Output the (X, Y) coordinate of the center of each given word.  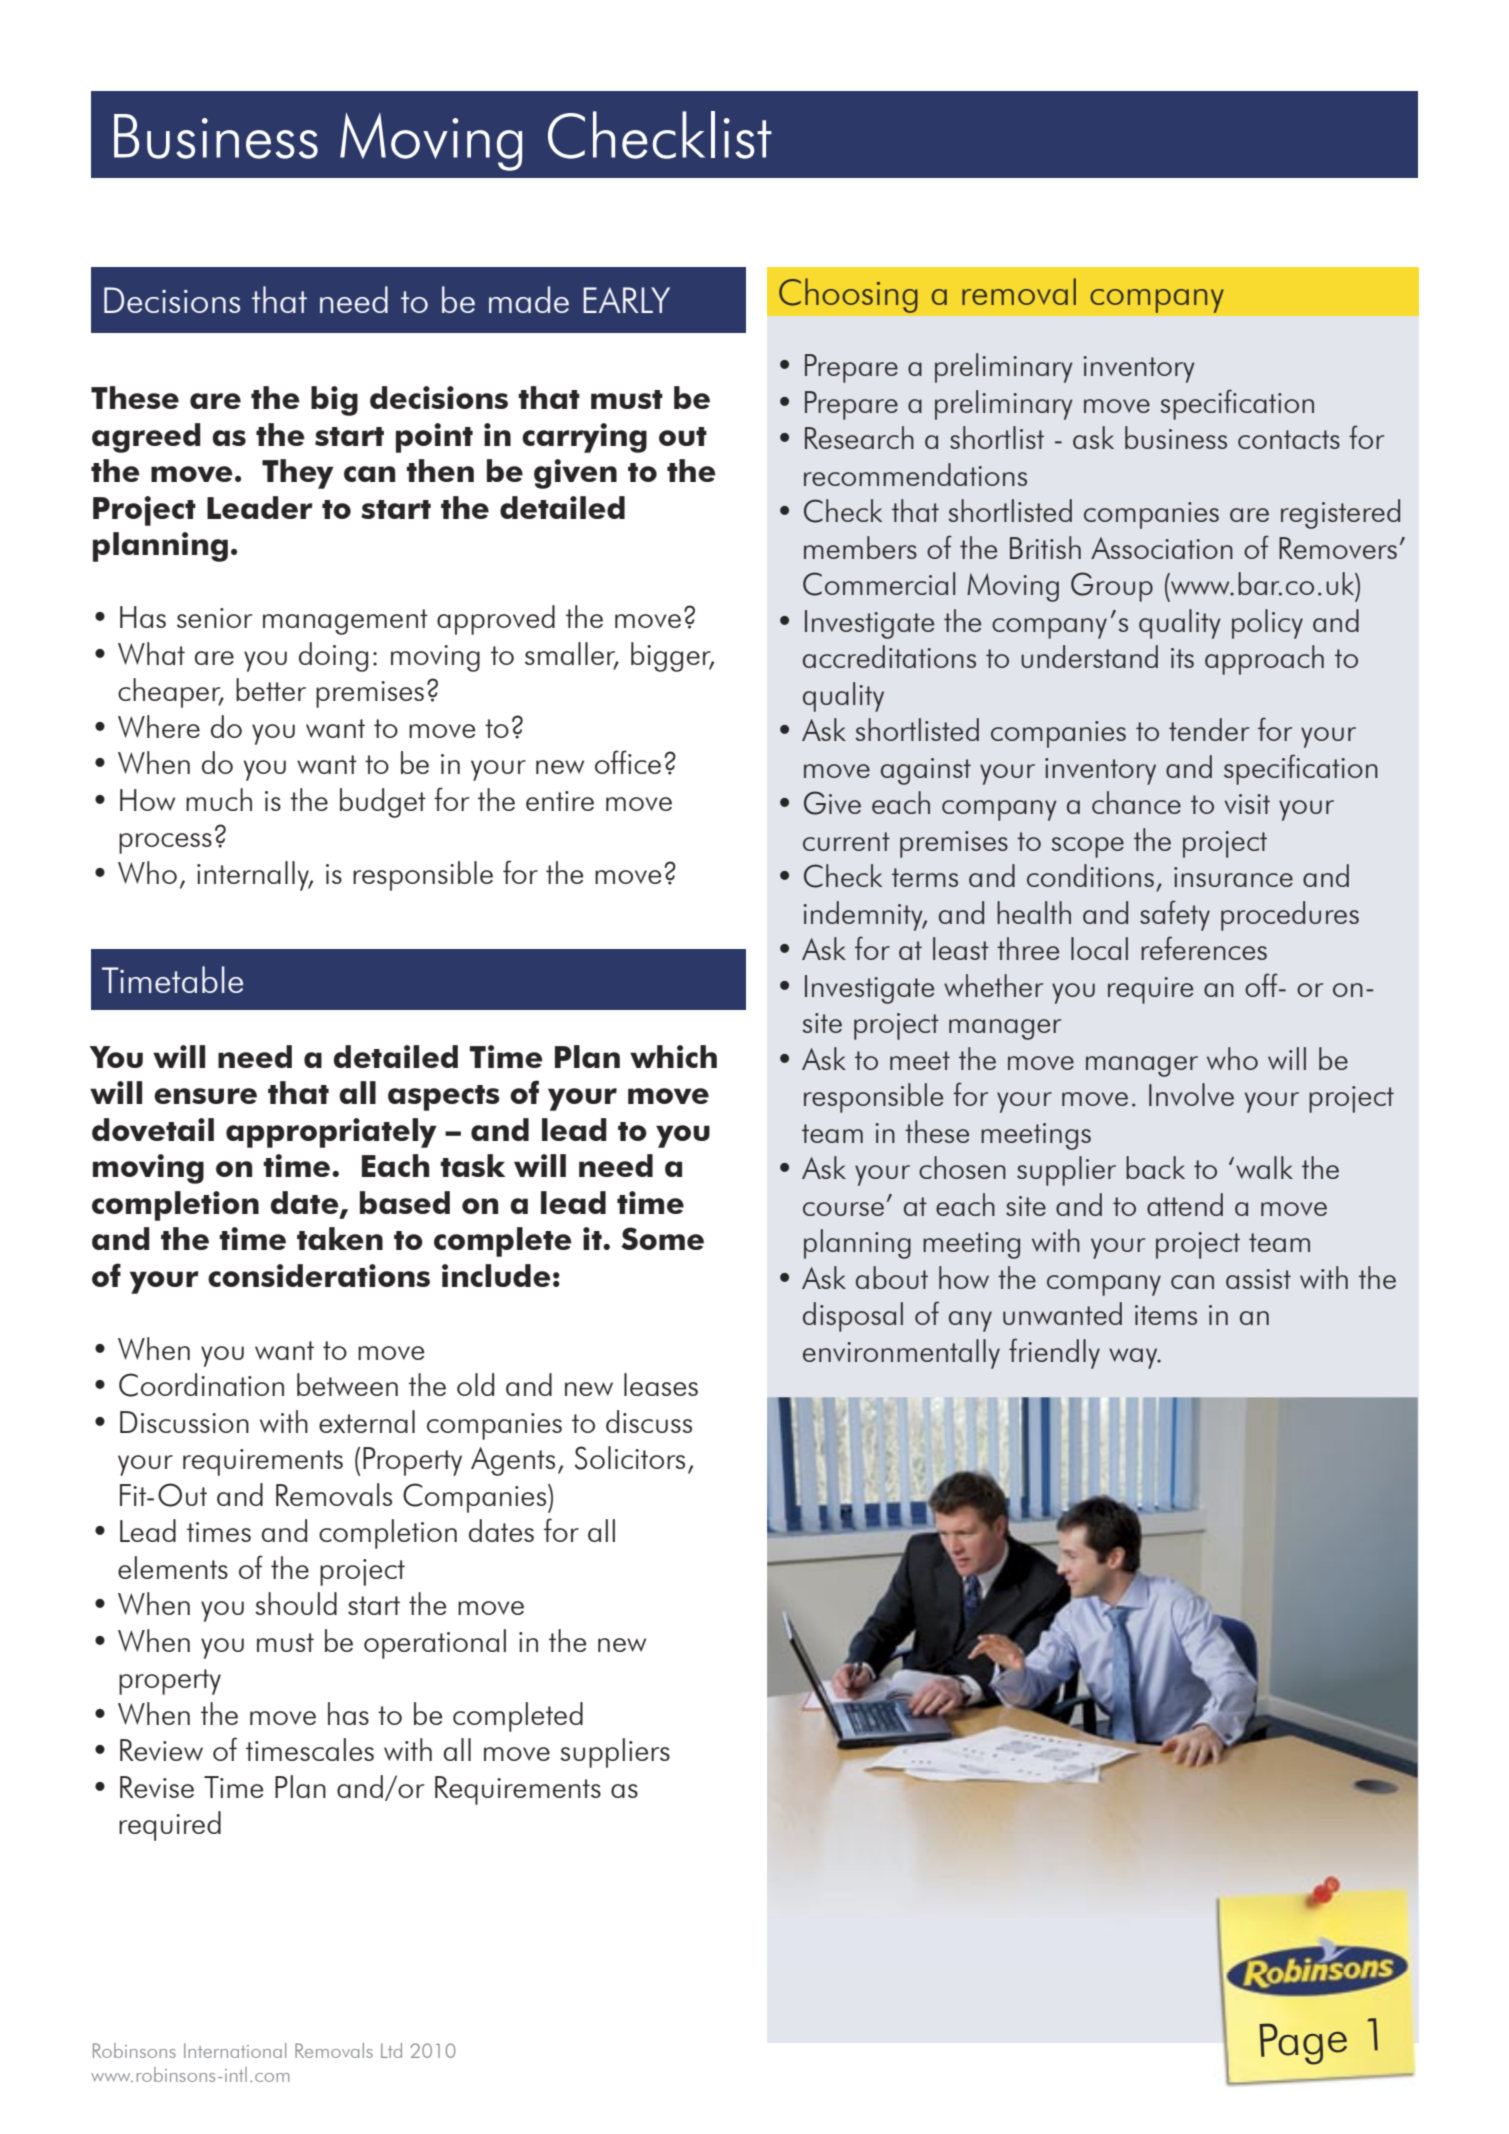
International (235, 2050)
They (298, 474)
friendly (1054, 1353)
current (846, 841)
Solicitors (630, 1458)
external (367, 1421)
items (1166, 1315)
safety (1175, 915)
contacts (1289, 439)
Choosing (848, 295)
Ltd (391, 2050)
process (165, 843)
